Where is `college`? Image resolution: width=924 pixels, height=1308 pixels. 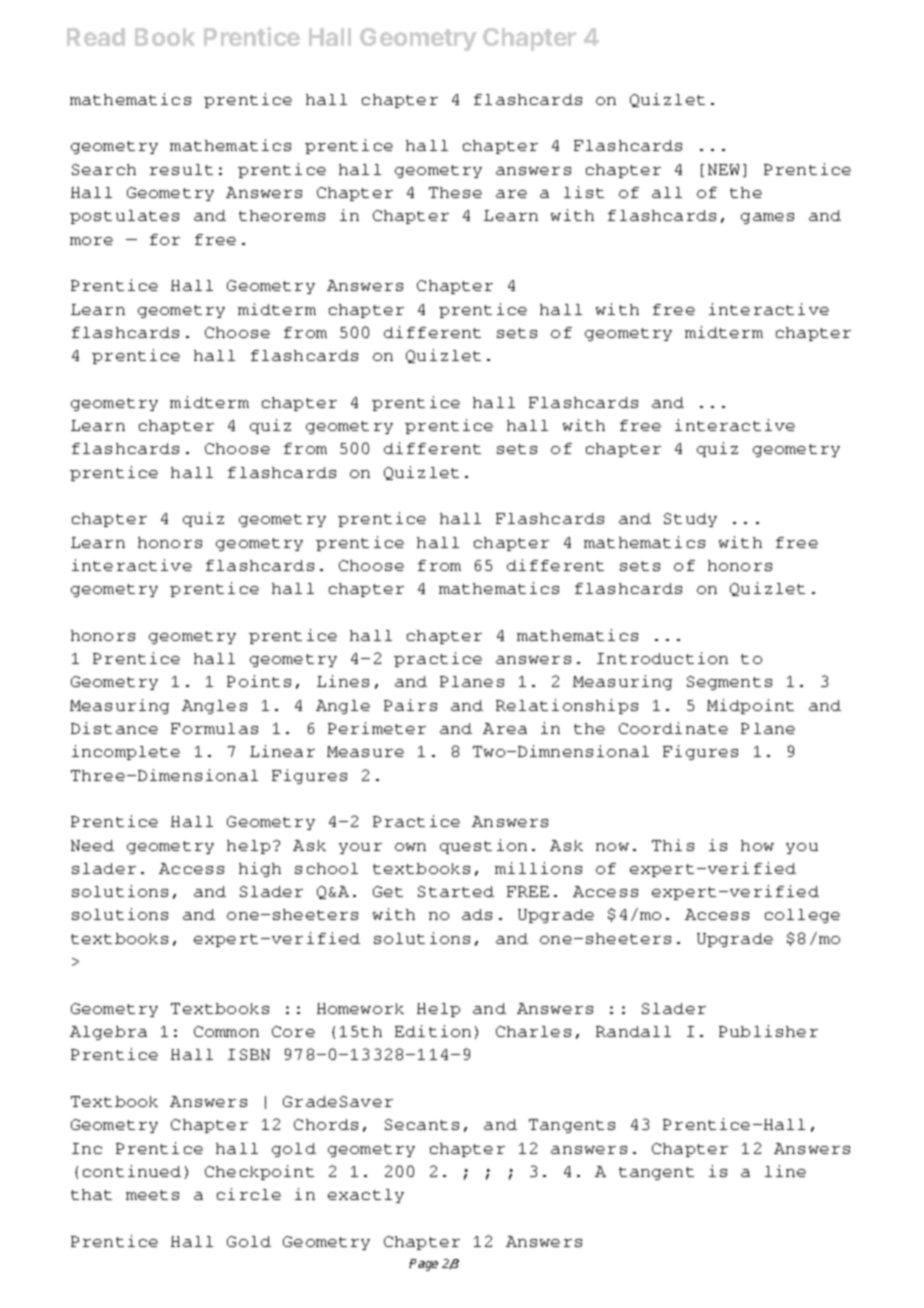 college is located at coordinates (802, 916).
